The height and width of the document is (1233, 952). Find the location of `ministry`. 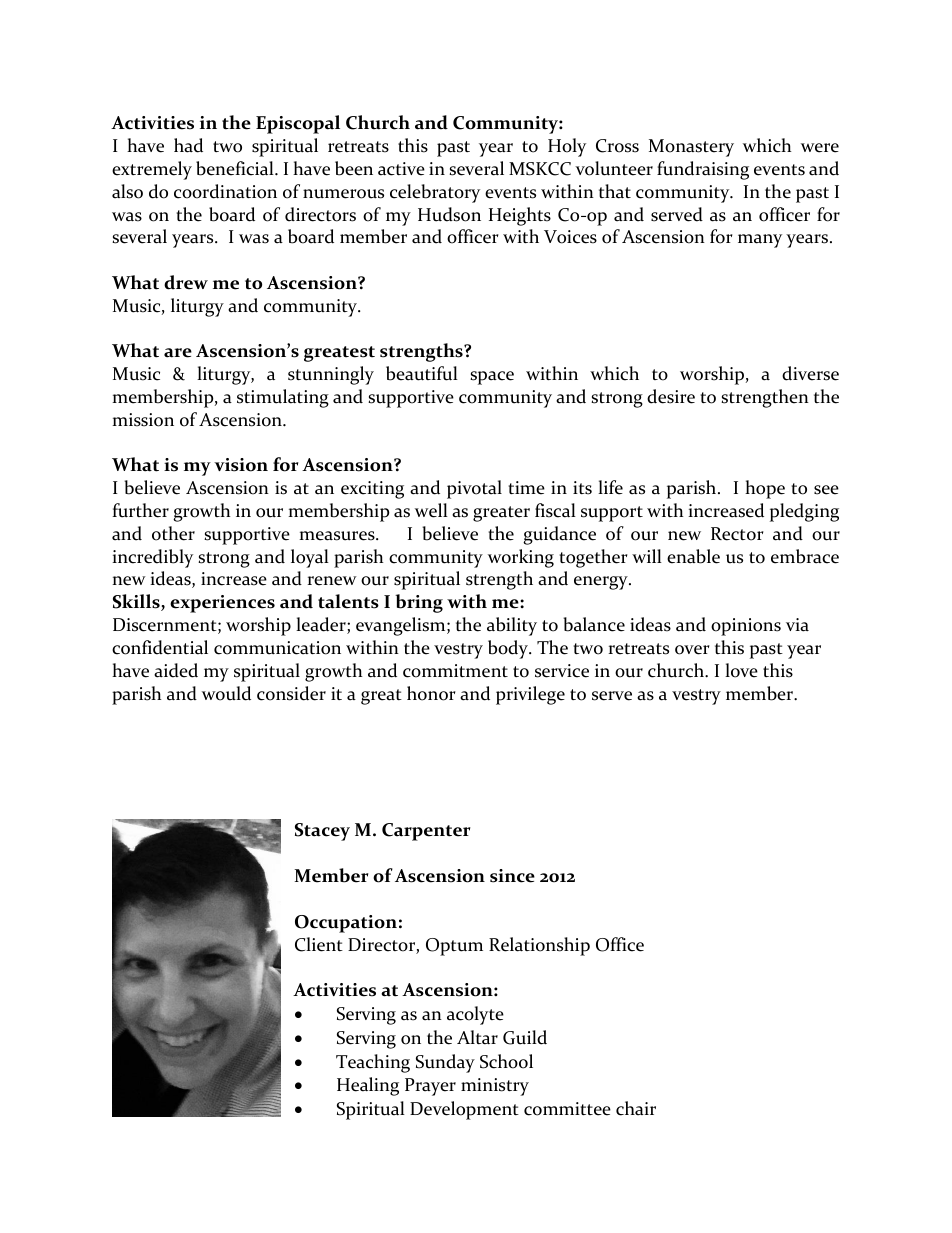

ministry is located at coordinates (495, 1087).
